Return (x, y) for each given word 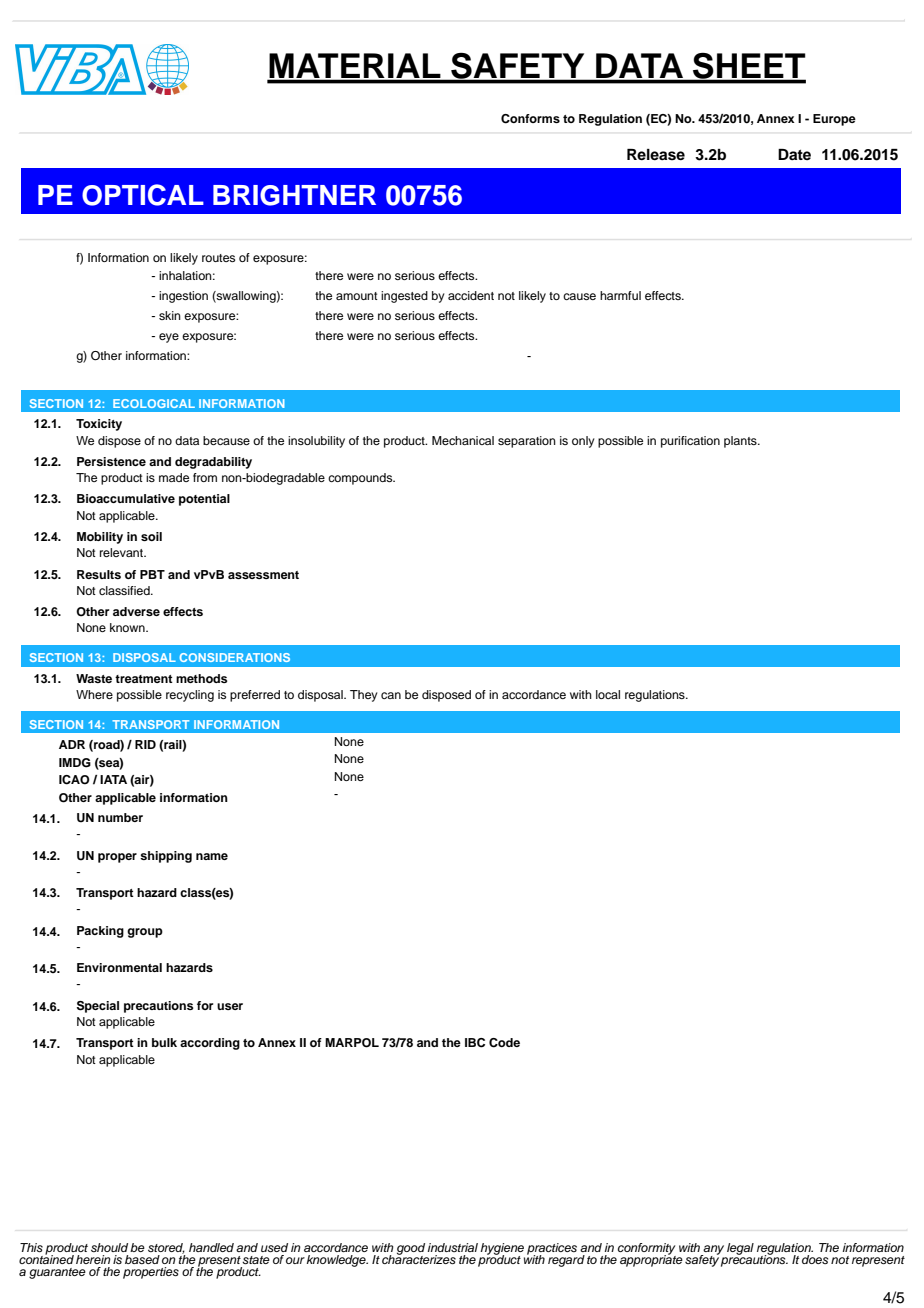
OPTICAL (143, 195)
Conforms (530, 119)
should (109, 1247)
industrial (453, 1247)
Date (794, 154)
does (815, 1259)
